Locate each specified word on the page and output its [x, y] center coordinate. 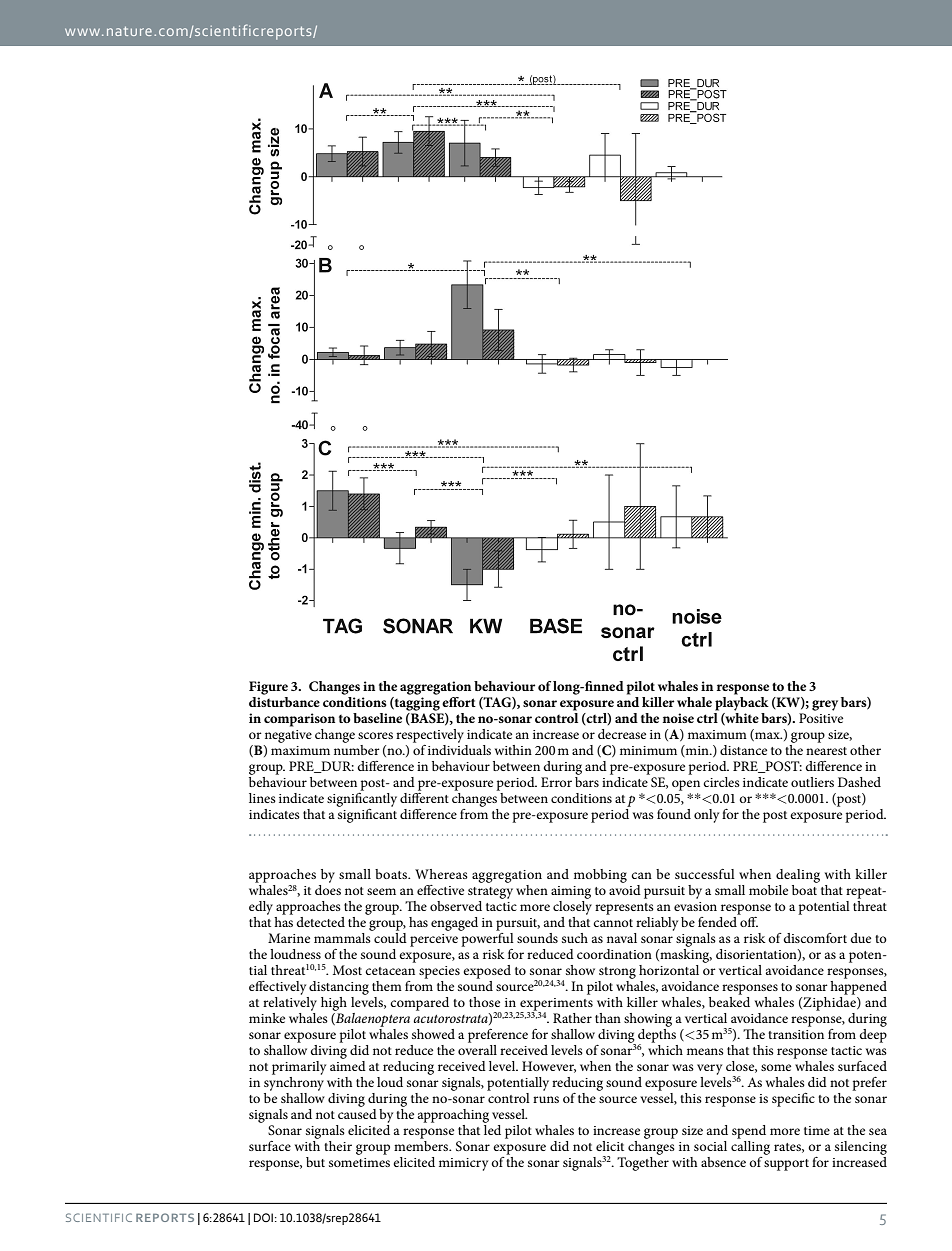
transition [796, 1034]
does [328, 890]
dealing [798, 877]
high [334, 1005]
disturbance [284, 702]
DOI [263, 1217]
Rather [572, 1018]
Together [643, 1164]
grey [825, 705]
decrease [622, 734]
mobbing [600, 876]
